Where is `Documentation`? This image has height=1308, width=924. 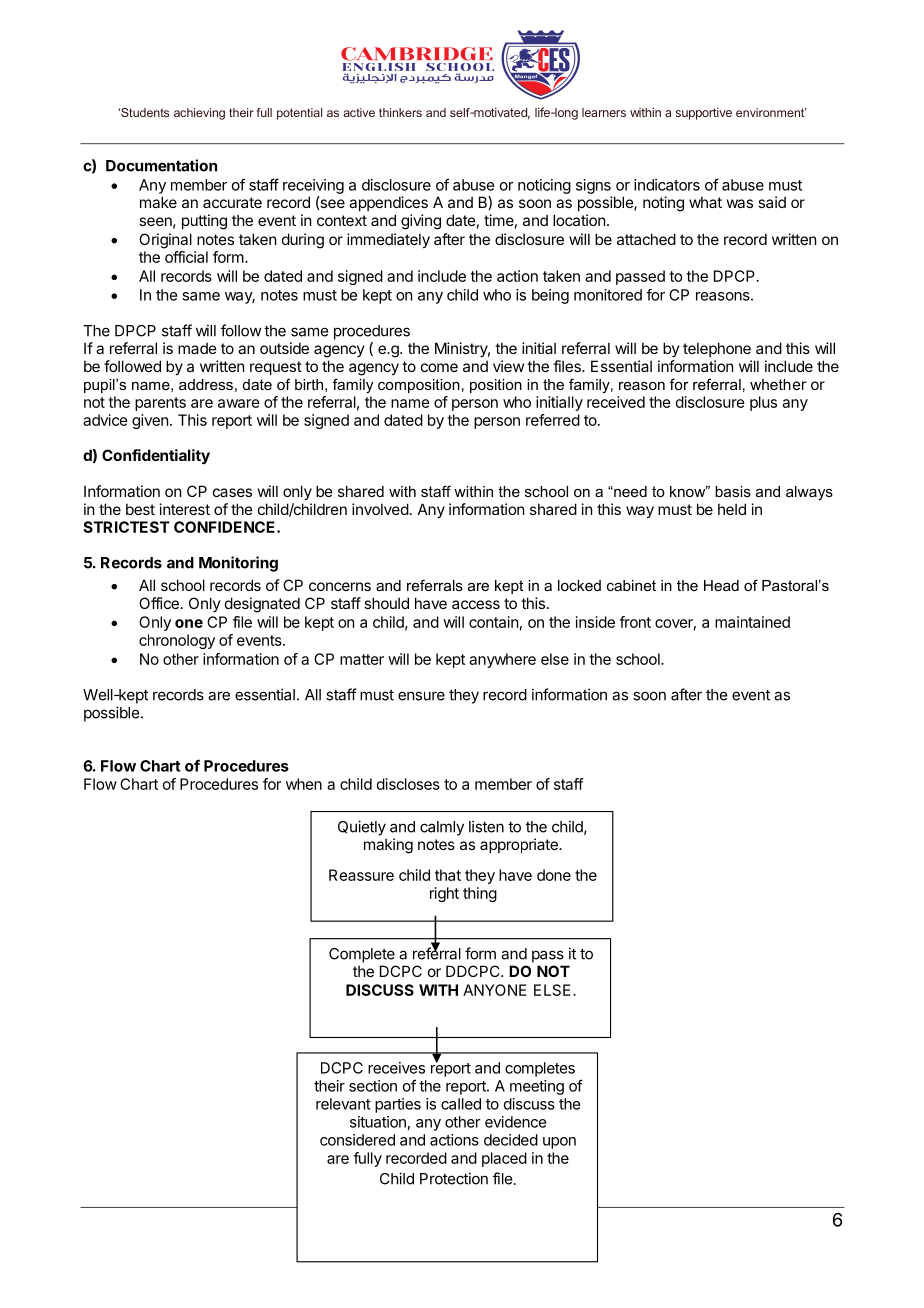 Documentation is located at coordinates (161, 165).
